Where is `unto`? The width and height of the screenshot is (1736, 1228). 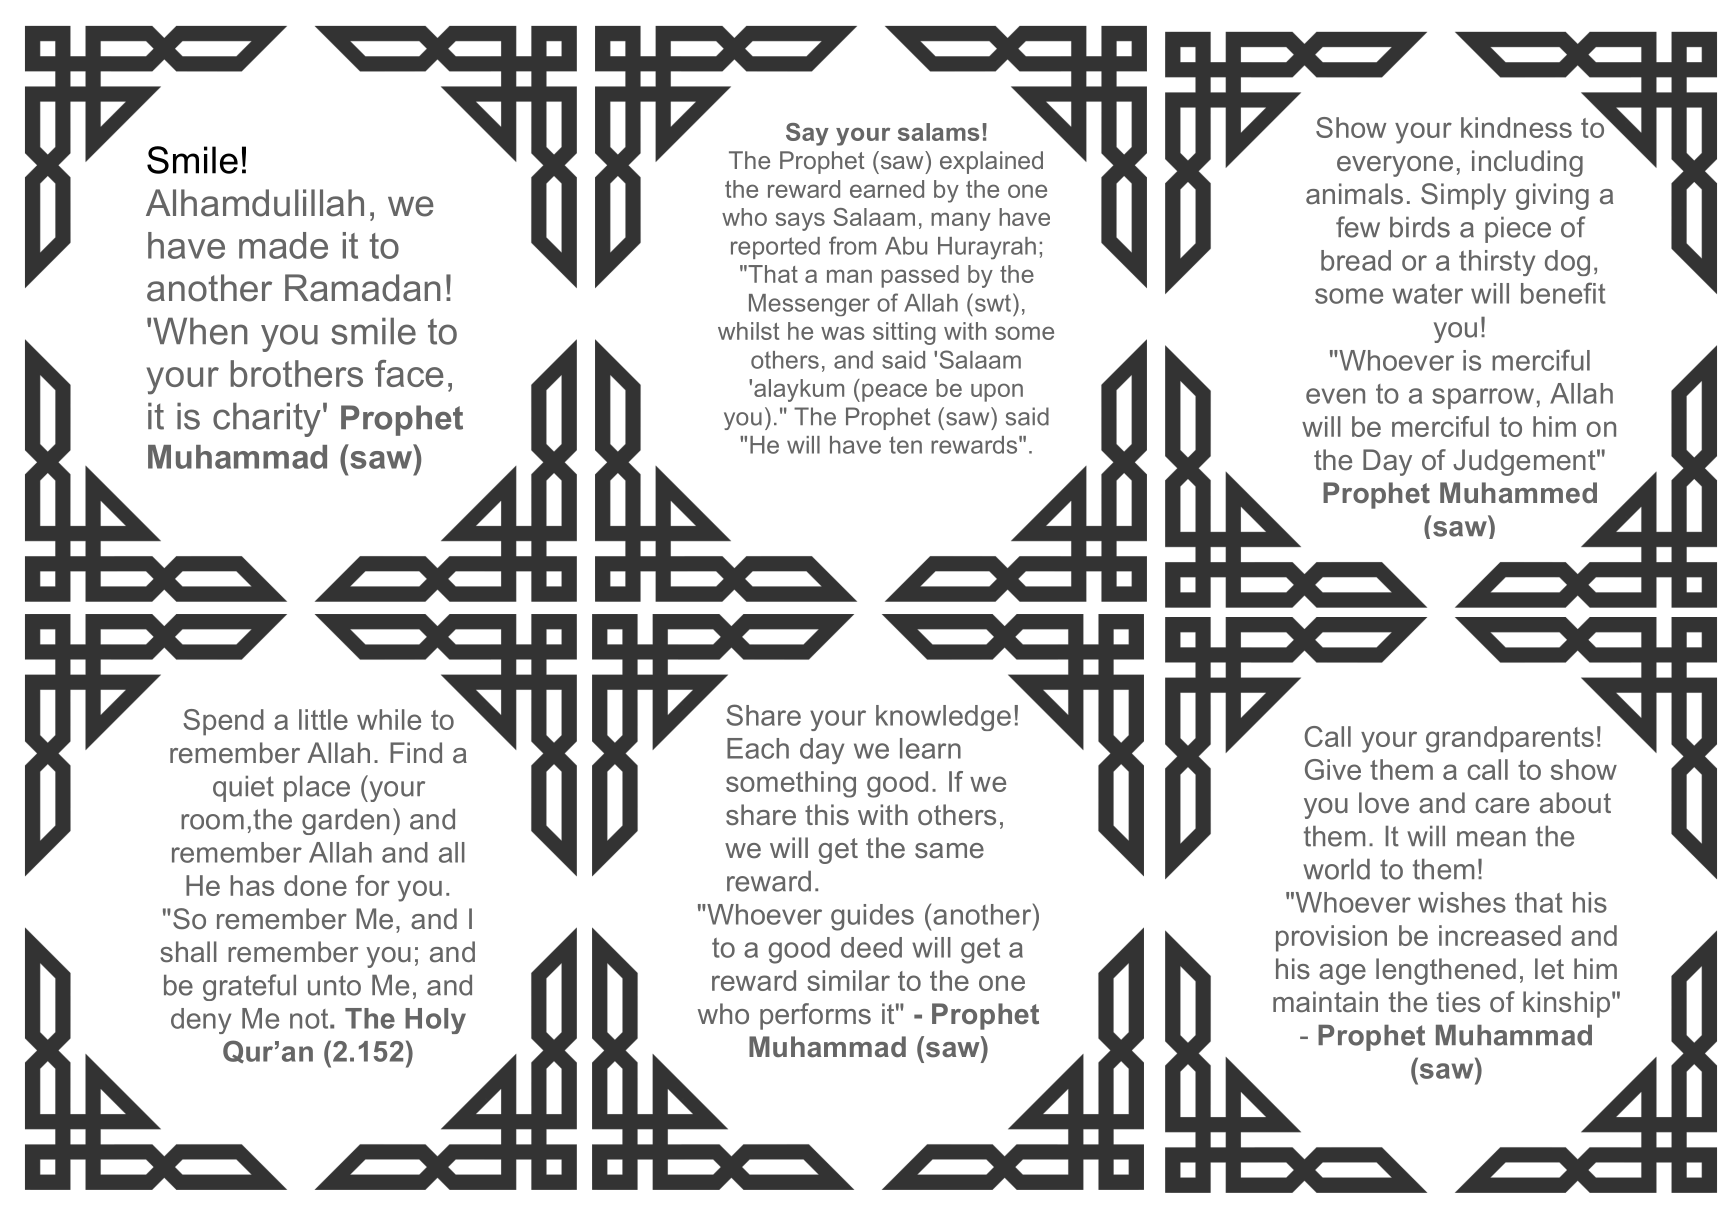
unto is located at coordinates (334, 985).
